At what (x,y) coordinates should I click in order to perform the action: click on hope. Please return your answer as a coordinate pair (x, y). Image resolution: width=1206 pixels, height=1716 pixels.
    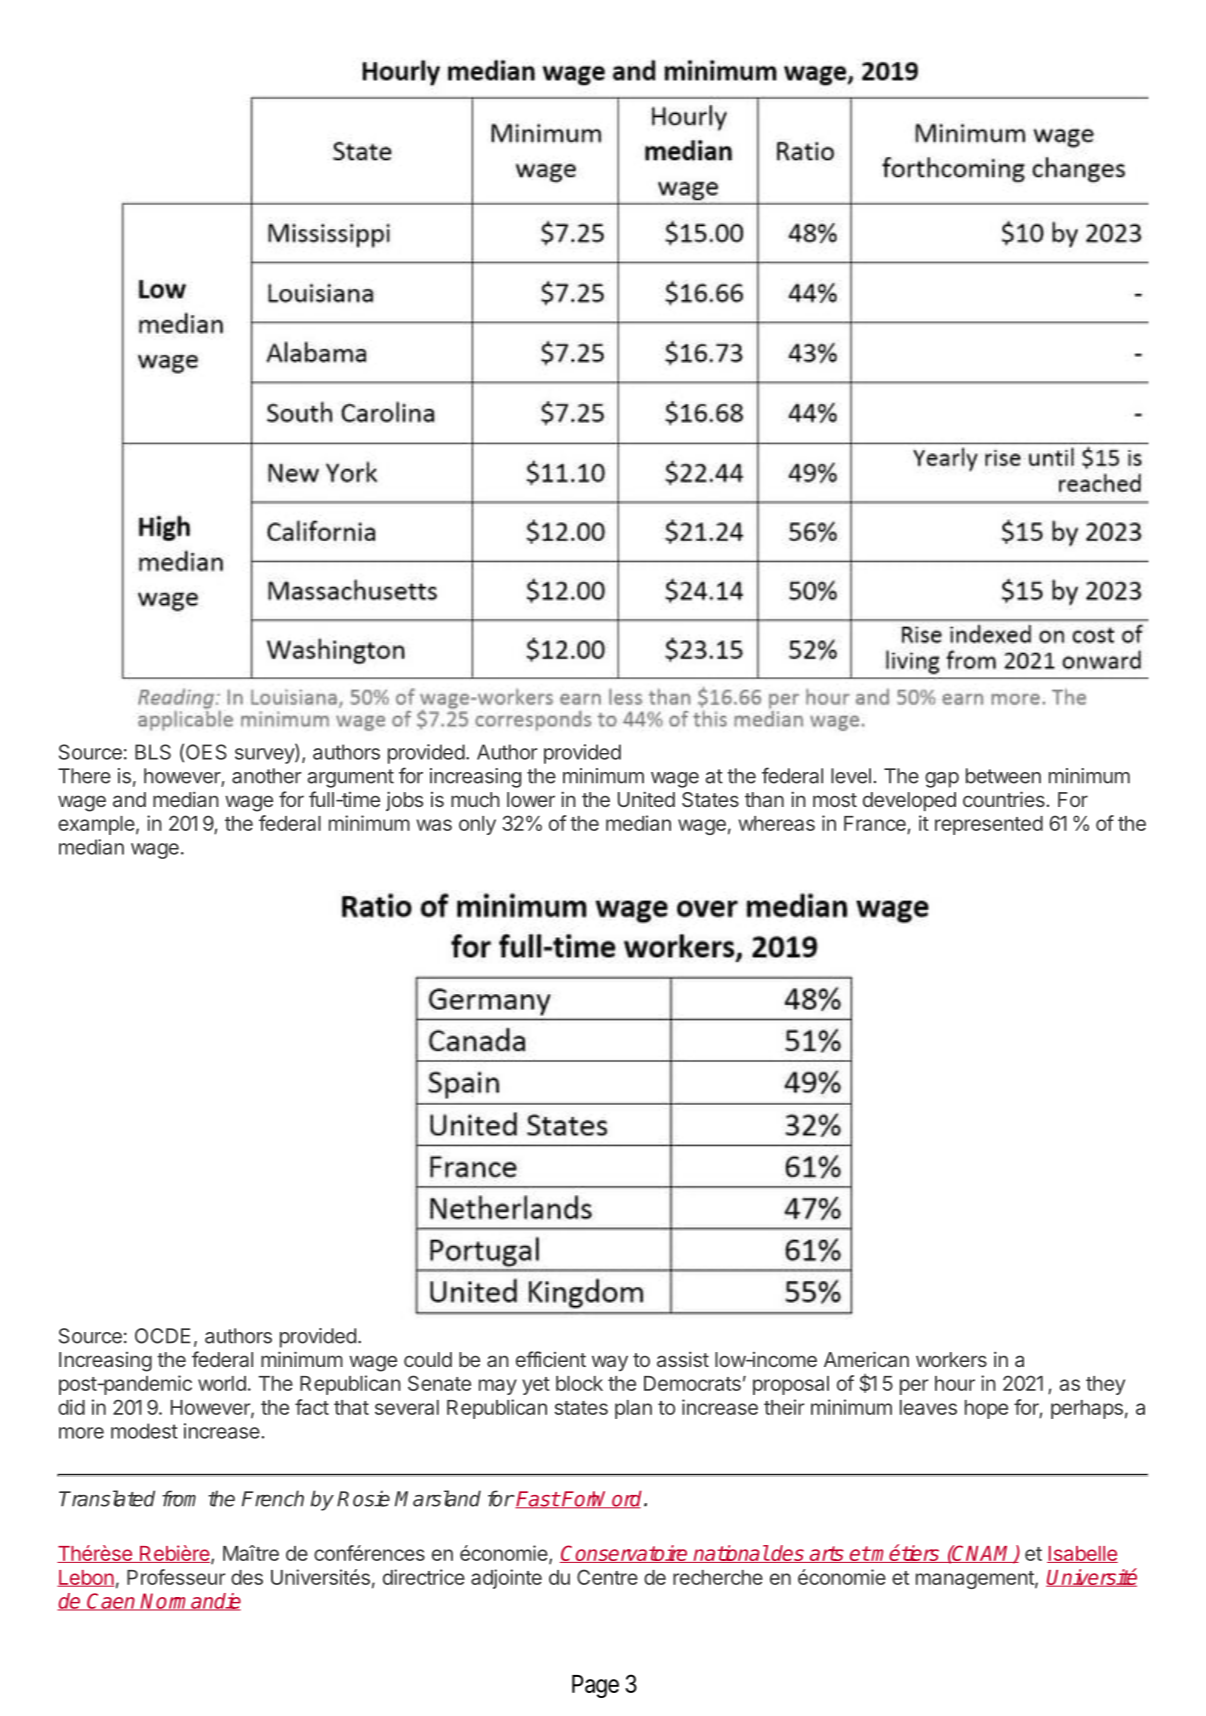
    Looking at the image, I should click on (986, 1409).
